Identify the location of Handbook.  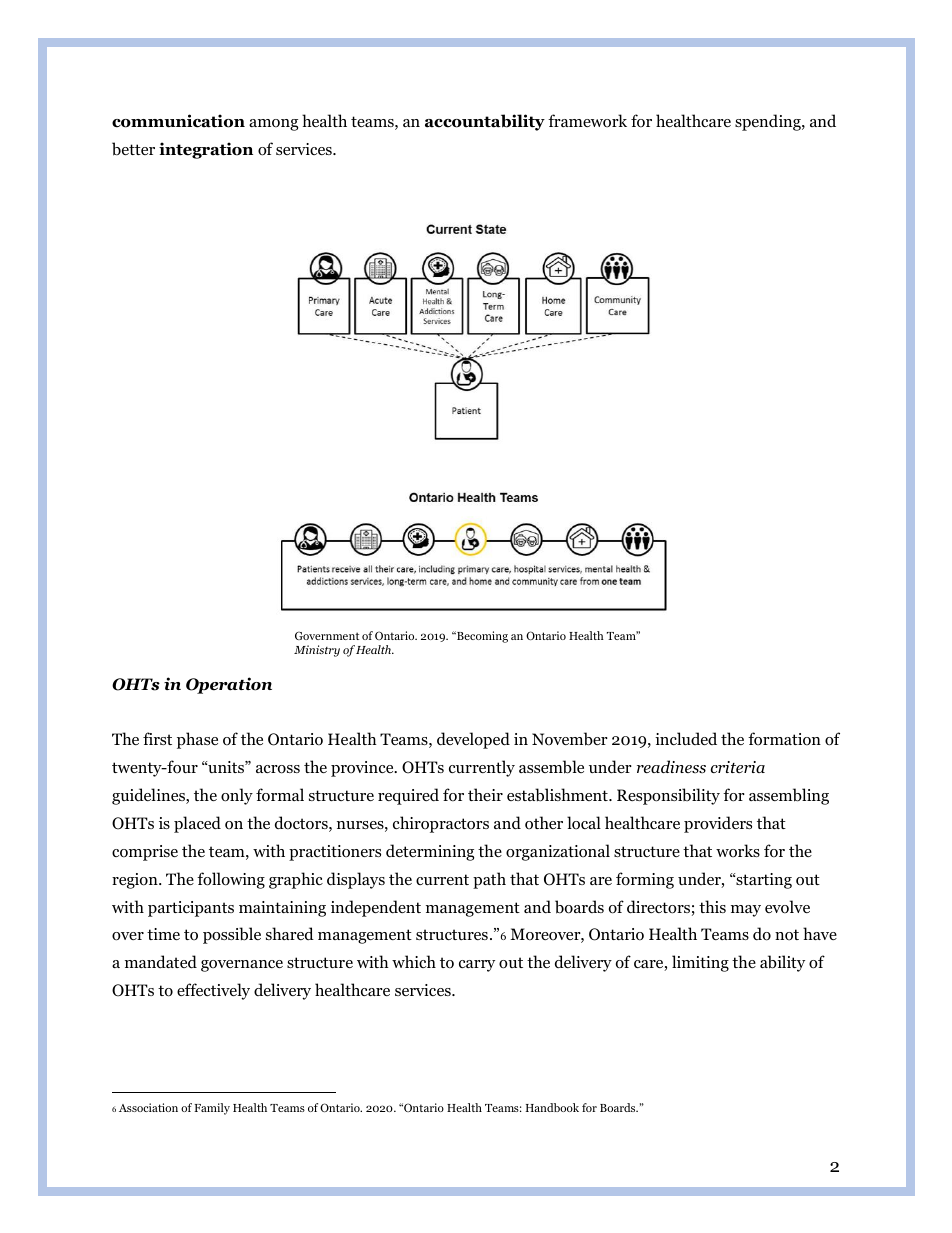
(552, 1107).
